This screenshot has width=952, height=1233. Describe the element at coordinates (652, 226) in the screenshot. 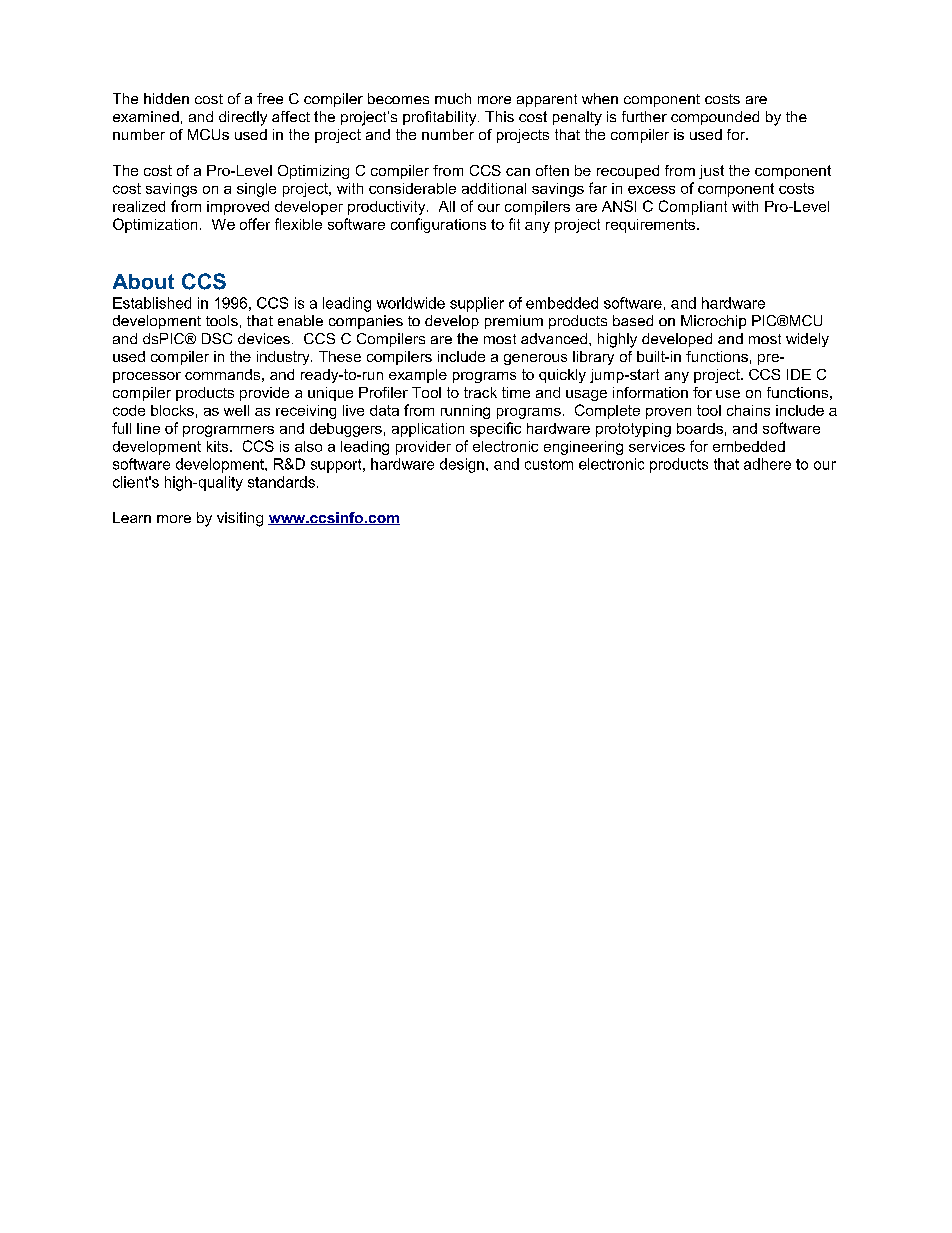

I see `requirements` at that location.
